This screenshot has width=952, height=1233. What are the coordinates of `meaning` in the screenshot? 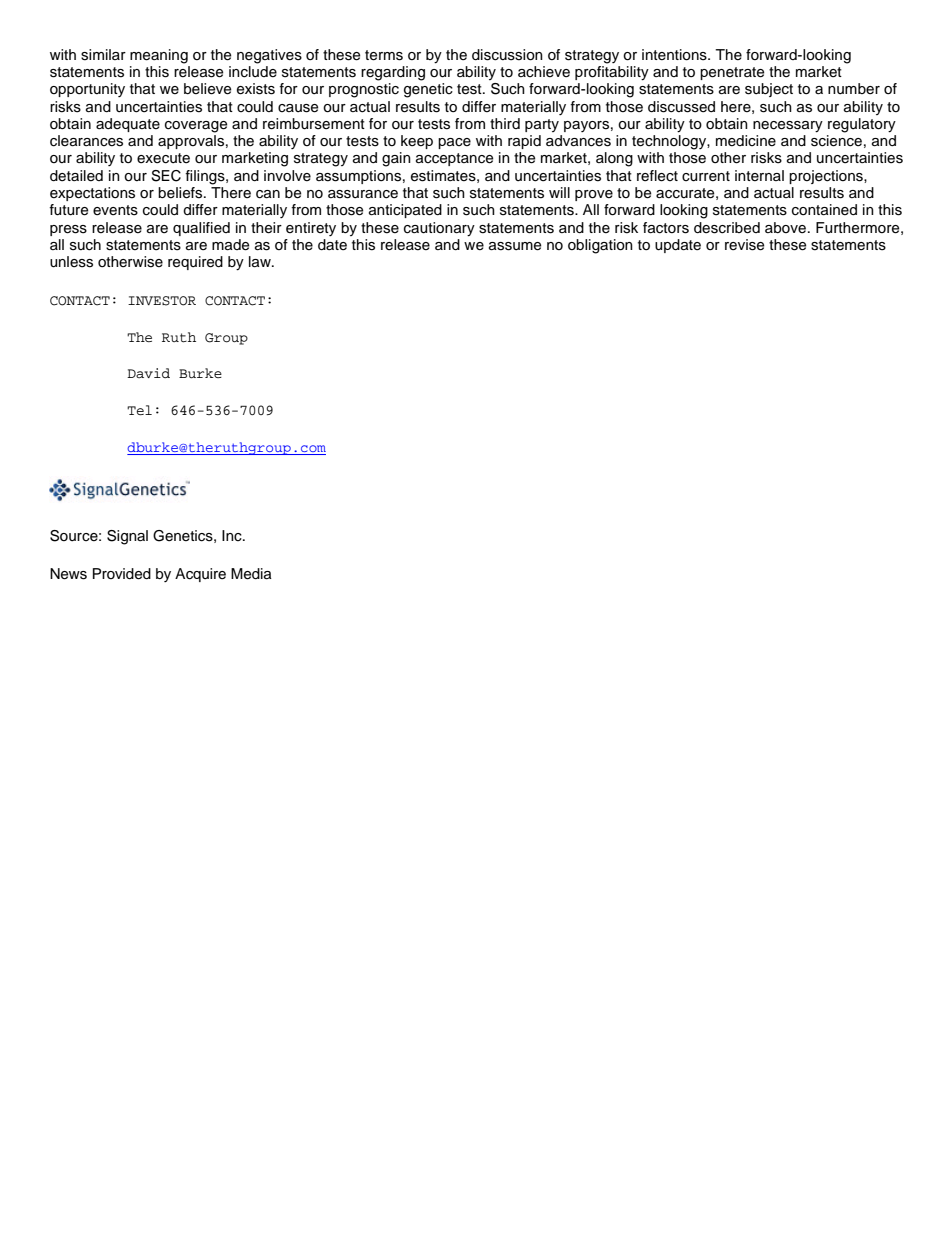 It's located at (159, 56).
